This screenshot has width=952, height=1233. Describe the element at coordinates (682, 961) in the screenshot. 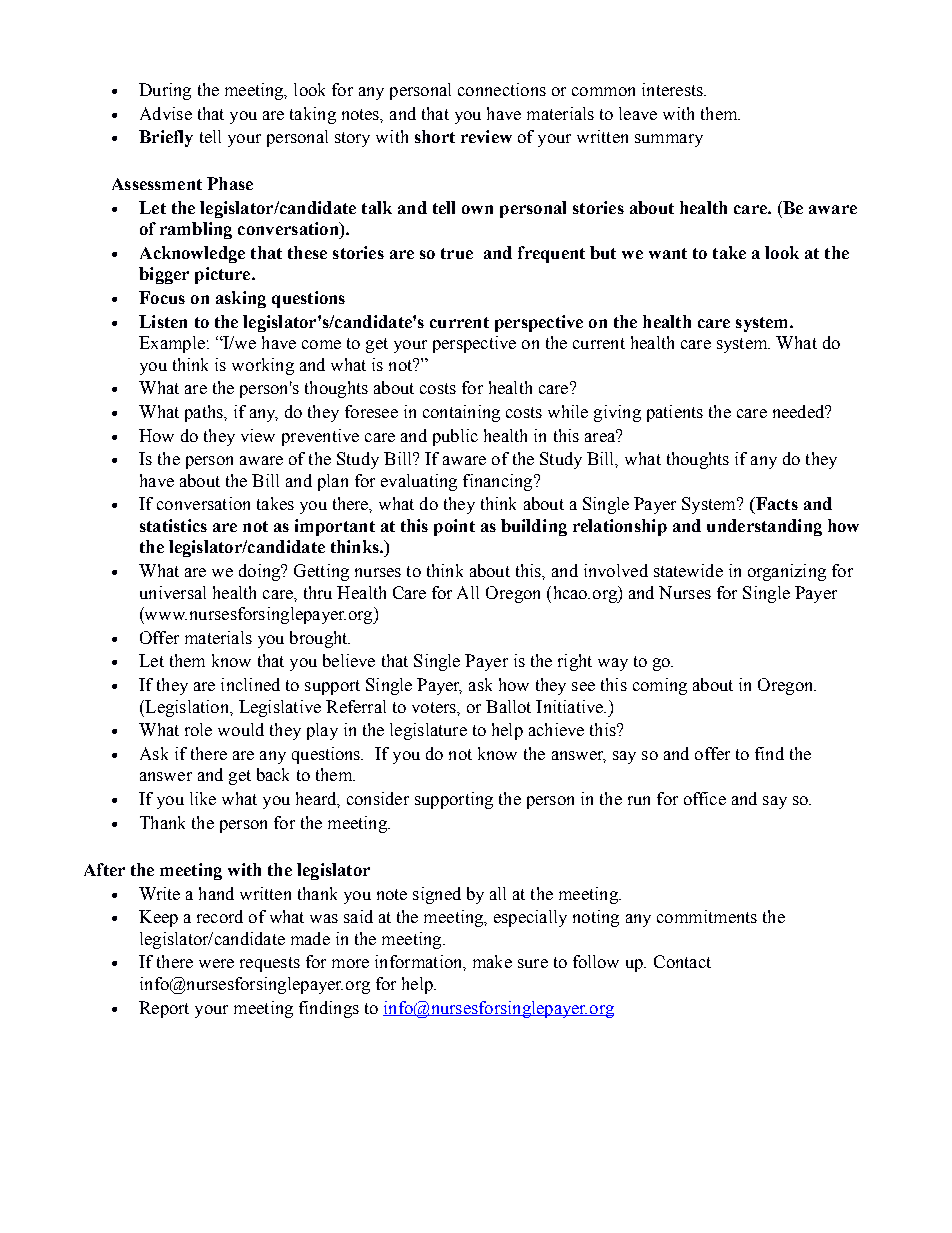

I see `Contact` at that location.
